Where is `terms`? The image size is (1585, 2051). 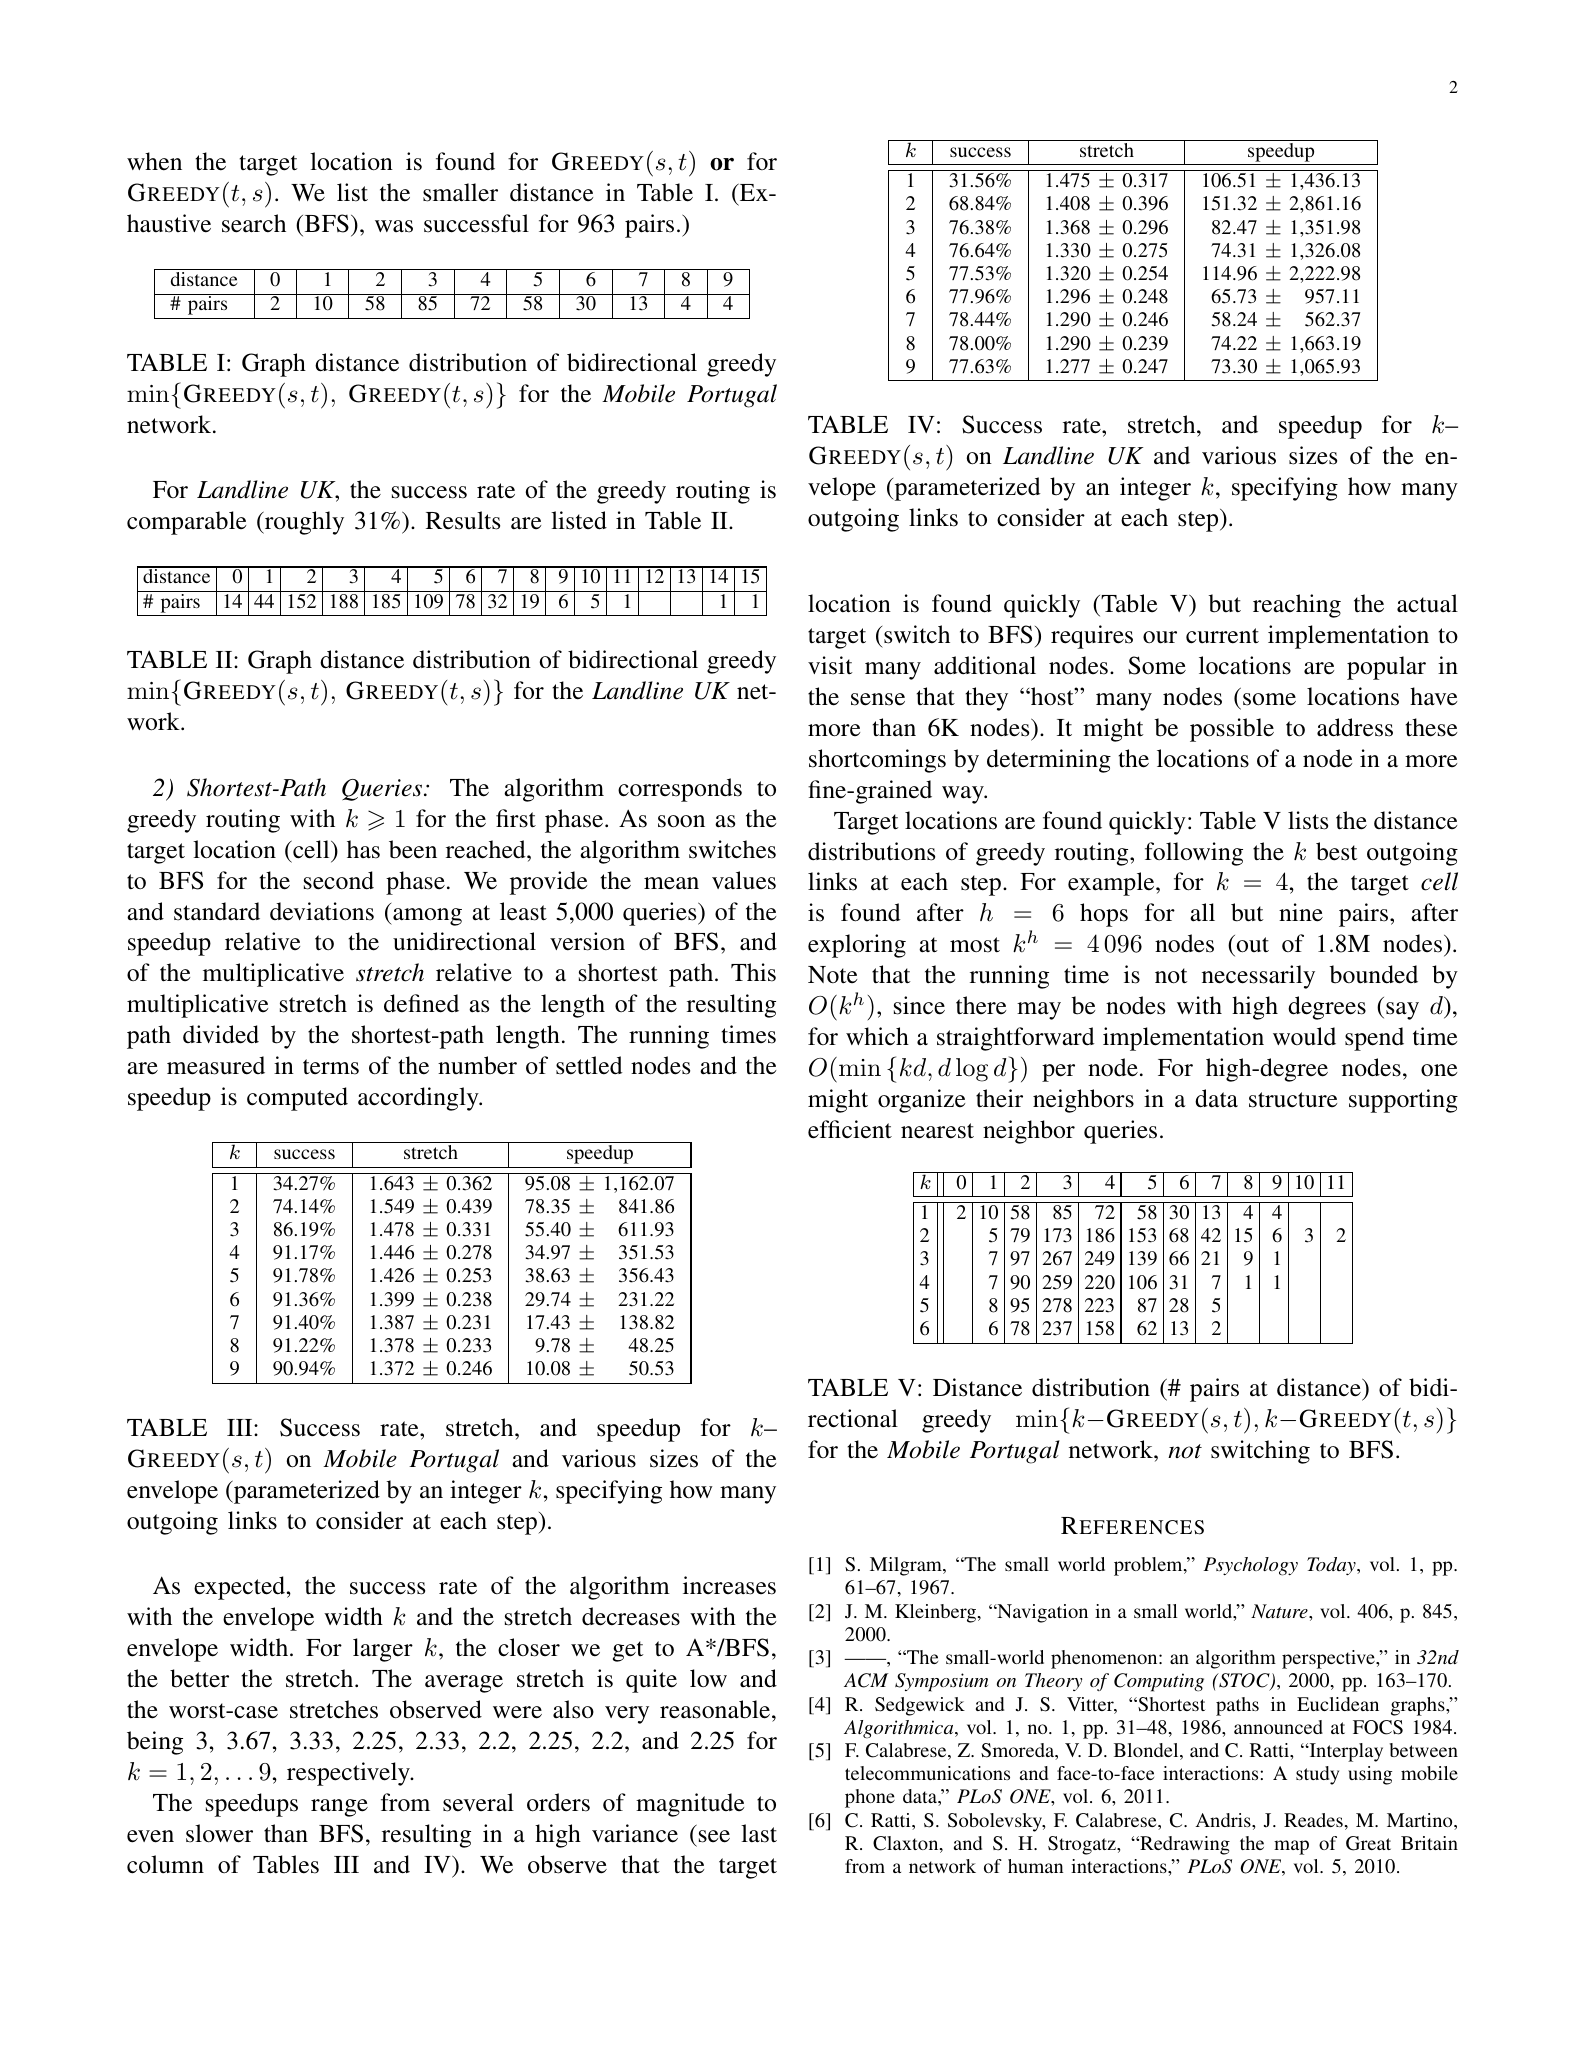
terms is located at coordinates (331, 1067).
